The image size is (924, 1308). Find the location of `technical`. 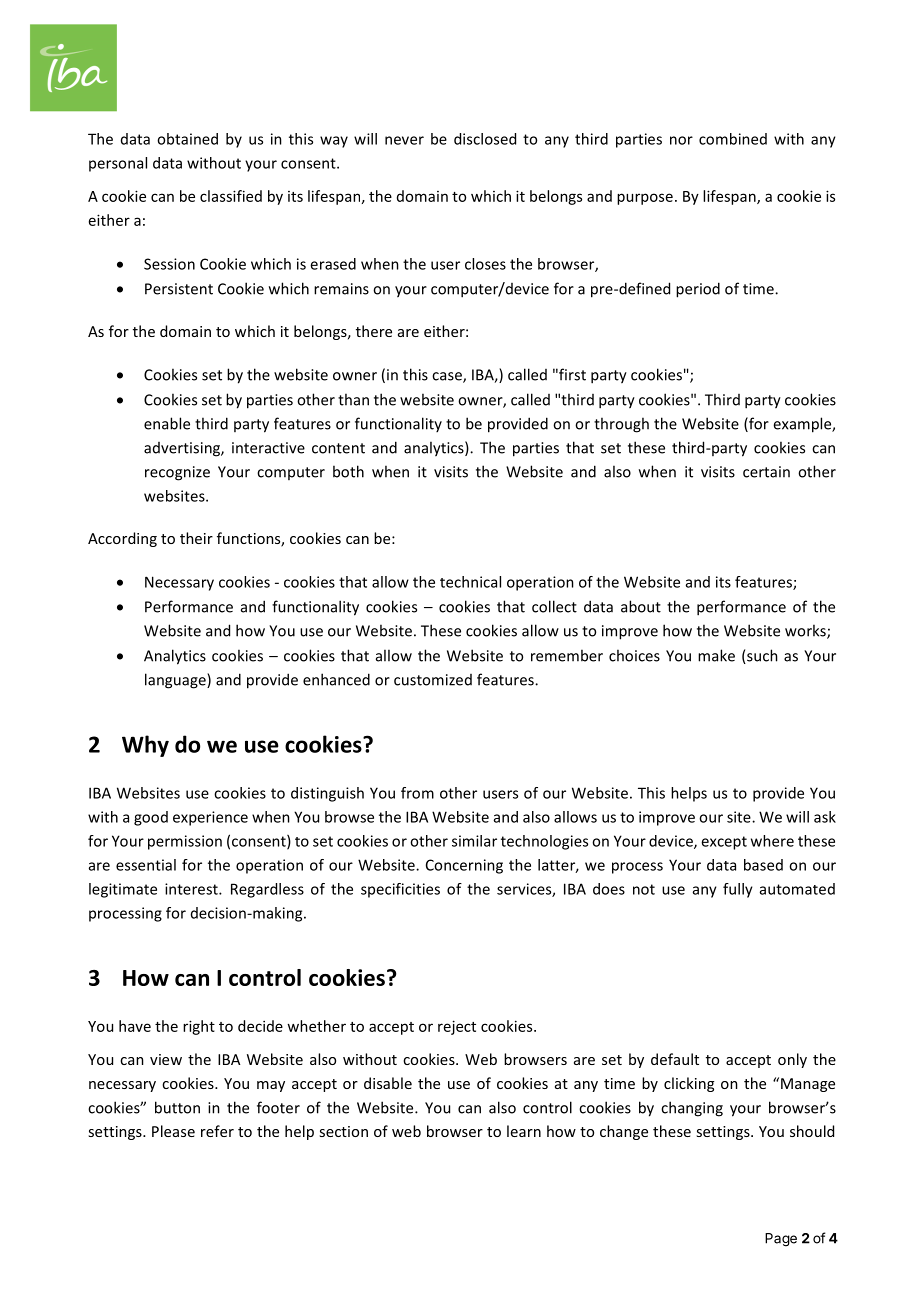

technical is located at coordinates (470, 582).
